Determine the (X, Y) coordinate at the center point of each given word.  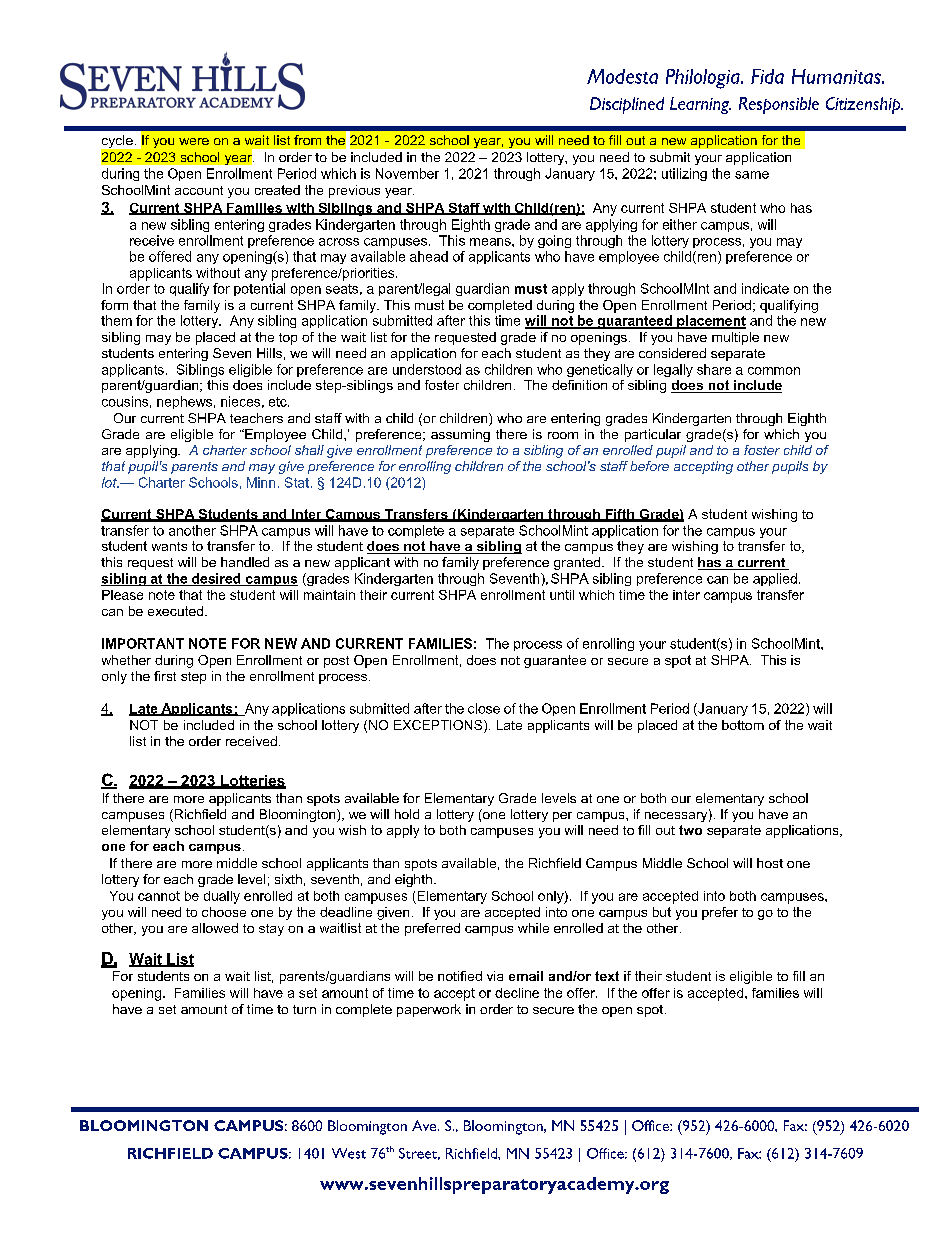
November (407, 173)
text (607, 976)
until (562, 595)
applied (775, 579)
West (349, 1153)
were (194, 141)
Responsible (779, 105)
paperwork (429, 1010)
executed (175, 611)
